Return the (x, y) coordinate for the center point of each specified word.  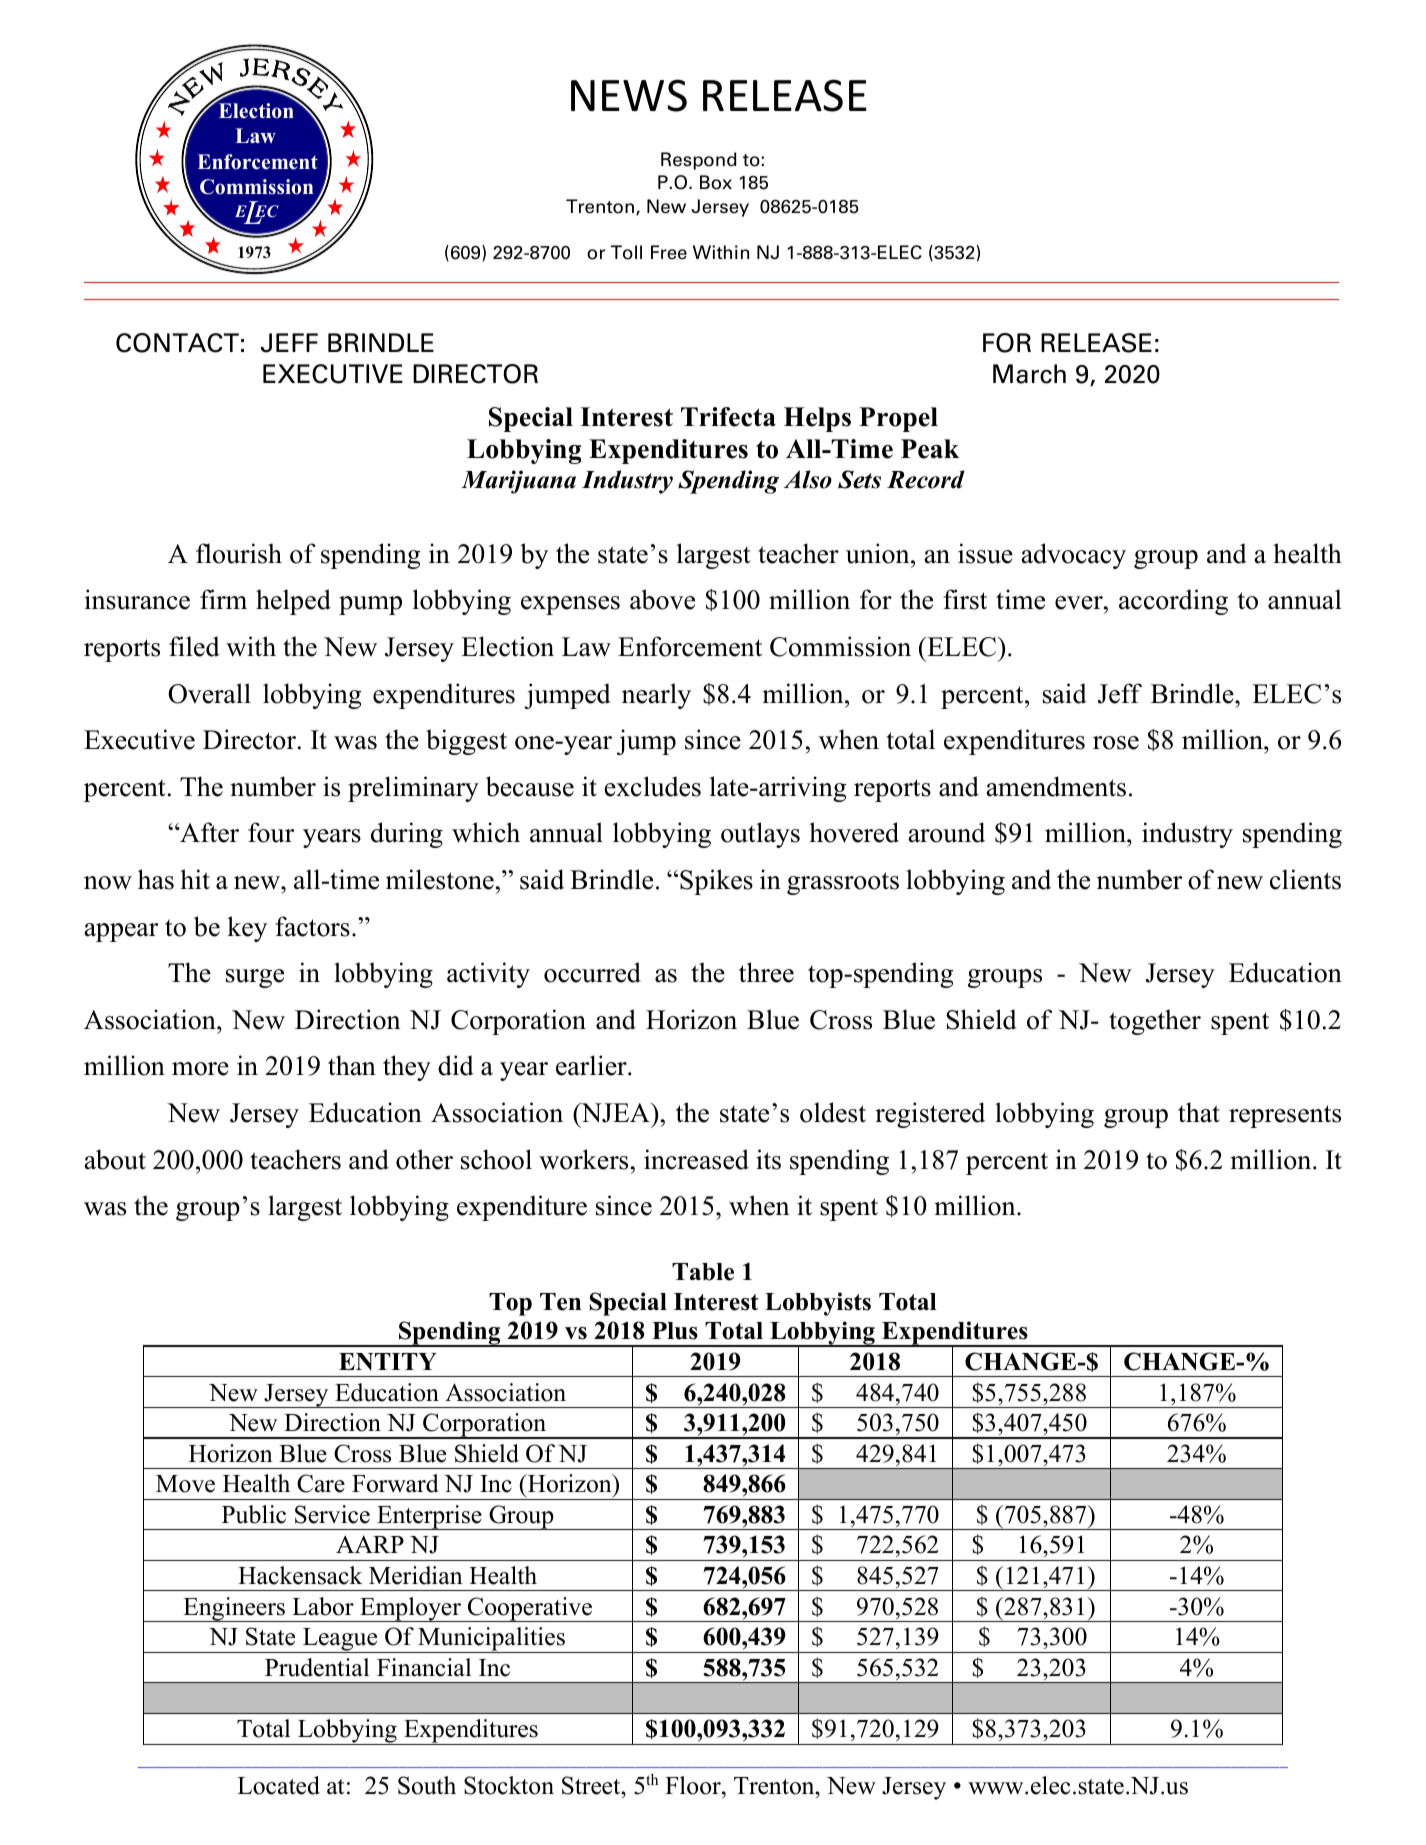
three (766, 972)
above (662, 599)
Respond (699, 161)
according (1173, 602)
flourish (239, 553)
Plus (675, 1331)
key (247, 929)
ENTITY (388, 1361)
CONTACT (177, 343)
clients (1305, 879)
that (1199, 1112)
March (1029, 374)
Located (278, 1785)
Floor (694, 1785)
